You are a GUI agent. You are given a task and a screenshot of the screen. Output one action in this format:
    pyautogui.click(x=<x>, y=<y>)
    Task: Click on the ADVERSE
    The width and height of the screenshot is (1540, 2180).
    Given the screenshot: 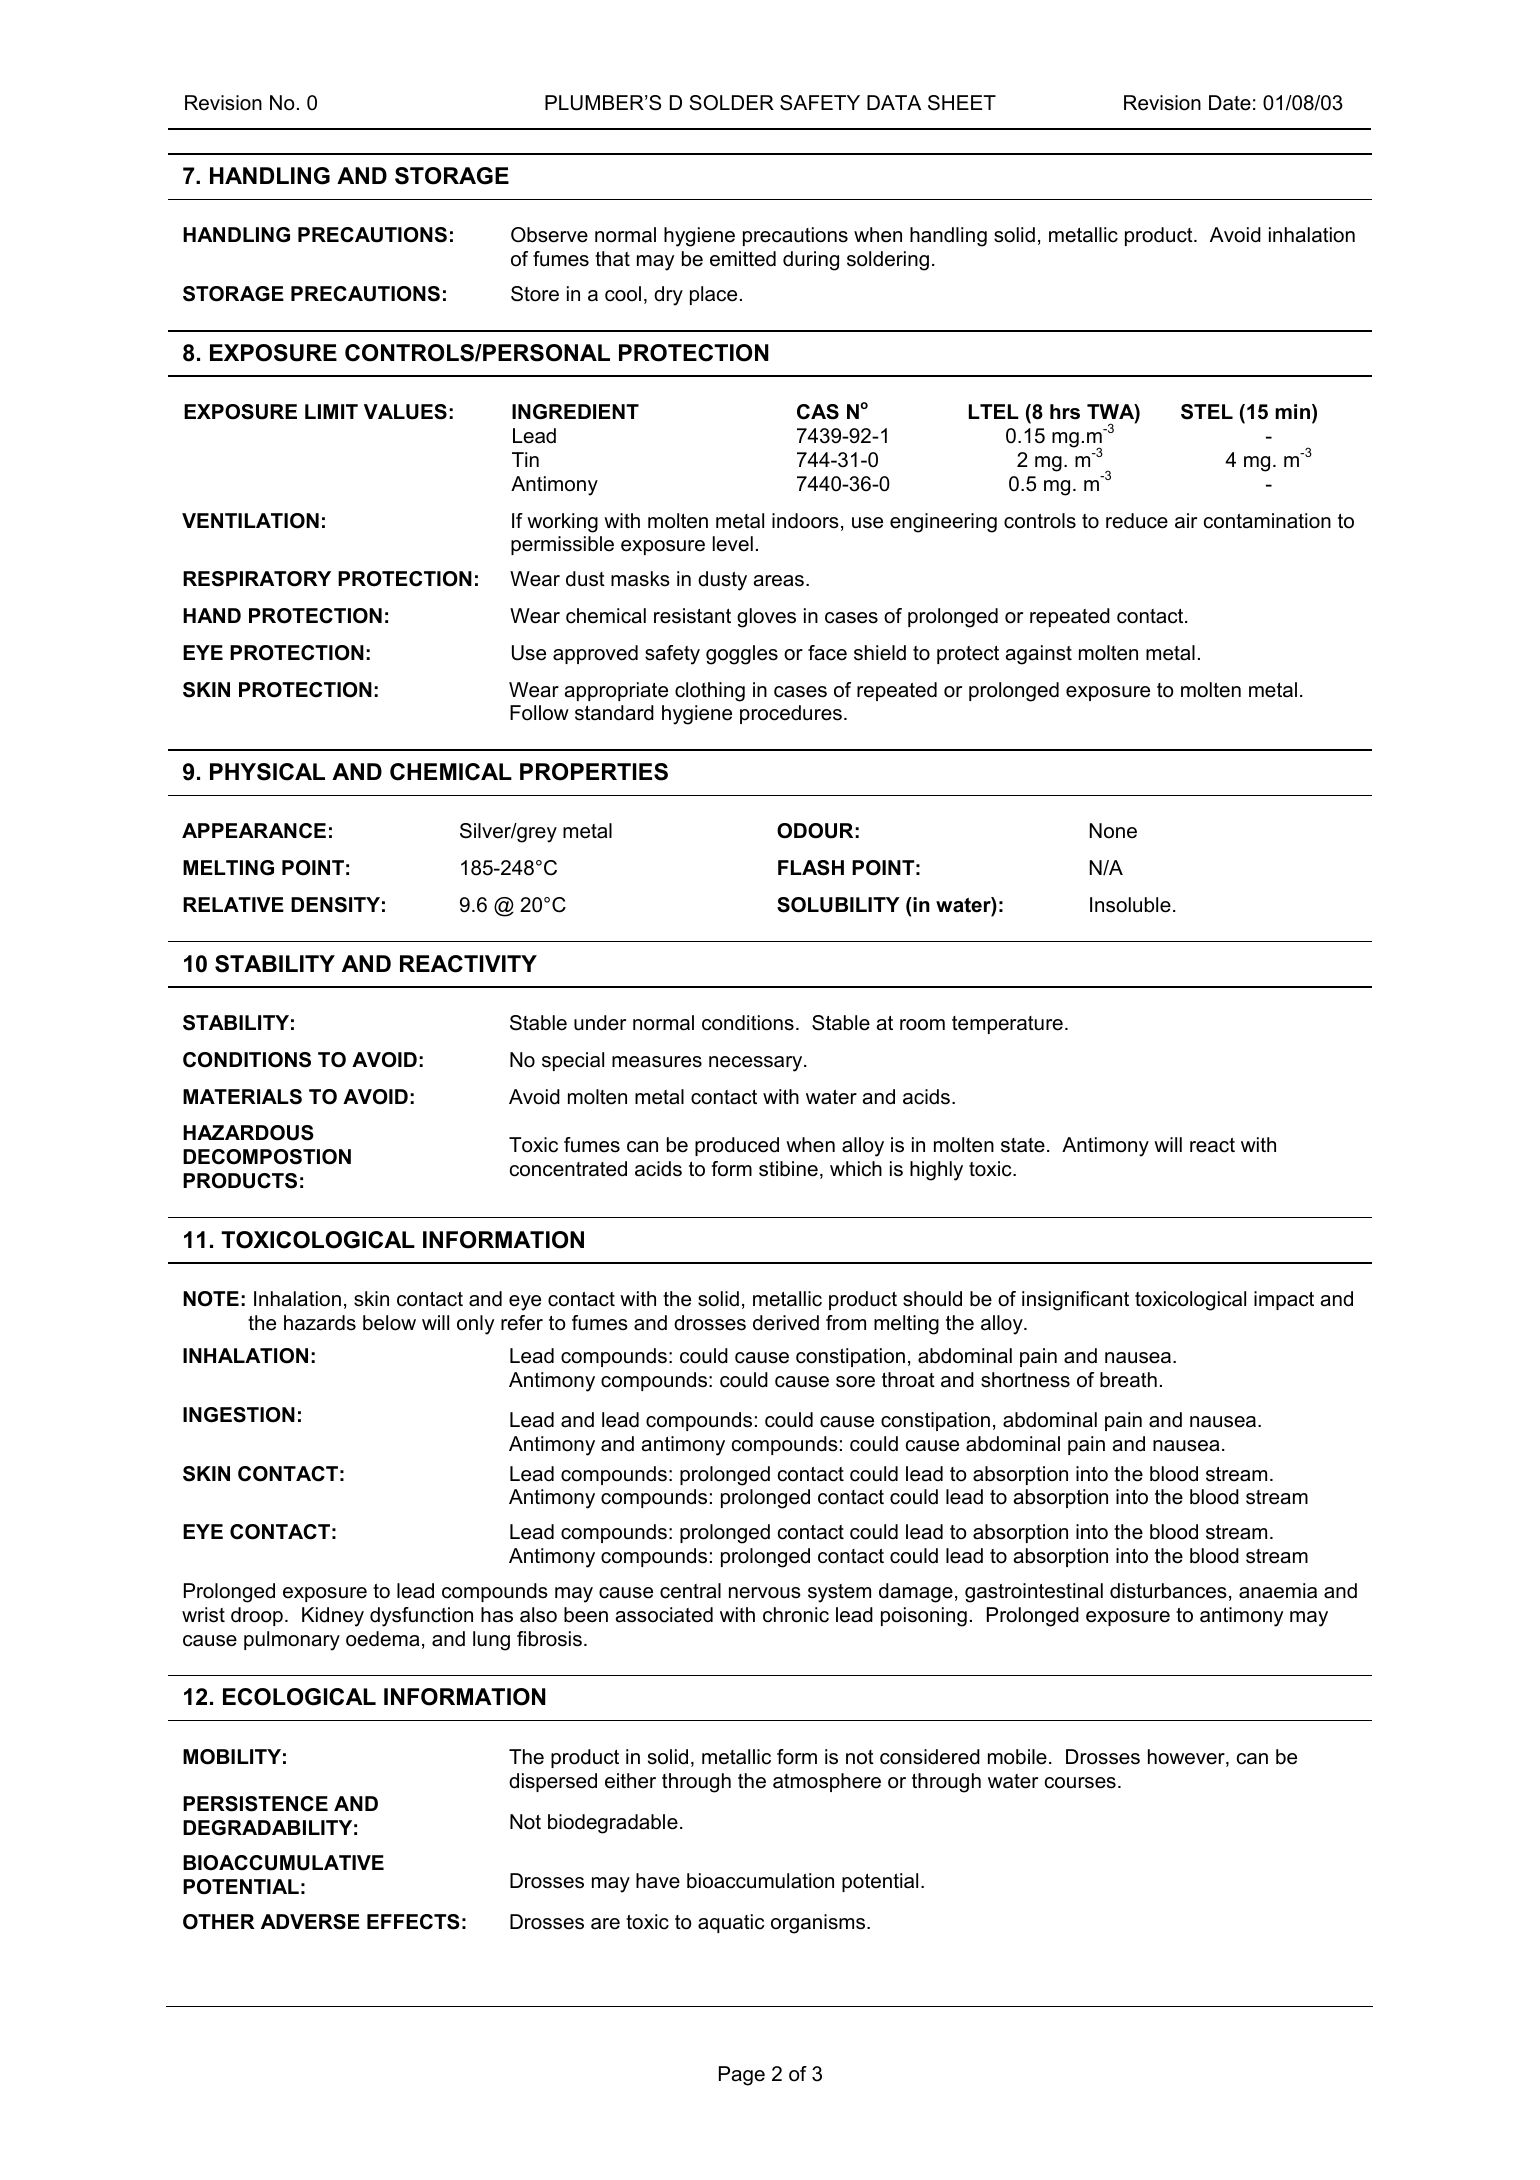 What is the action you would take?
    pyautogui.click(x=310, y=1922)
